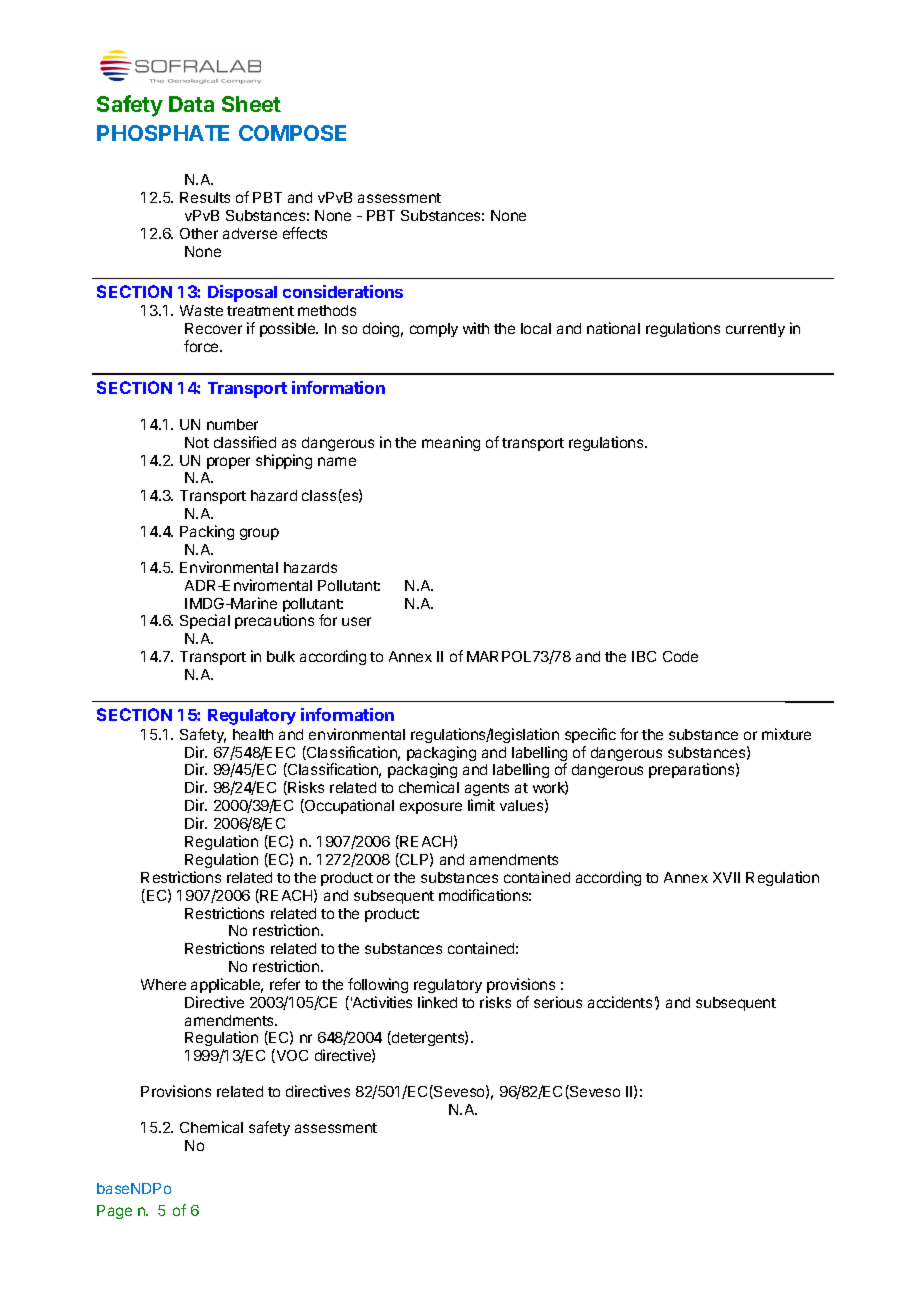  I want to click on currently, so click(755, 330).
